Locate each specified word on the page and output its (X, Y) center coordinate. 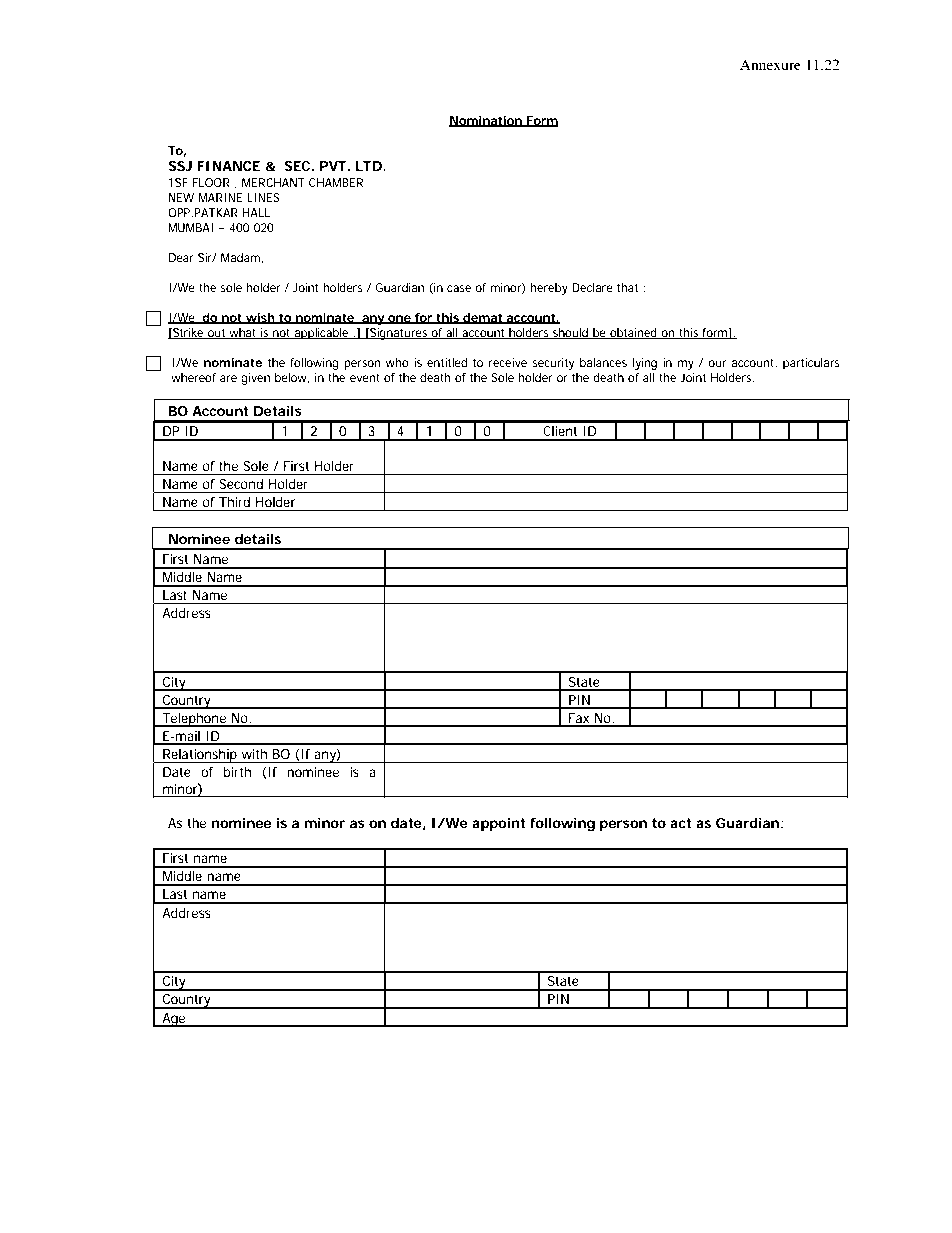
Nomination (486, 121)
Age (173, 1020)
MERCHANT (273, 182)
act (680, 823)
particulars (811, 364)
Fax (579, 719)
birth (237, 772)
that (627, 287)
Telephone (194, 720)
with (254, 754)
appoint (498, 824)
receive (508, 362)
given (255, 379)
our (717, 363)
